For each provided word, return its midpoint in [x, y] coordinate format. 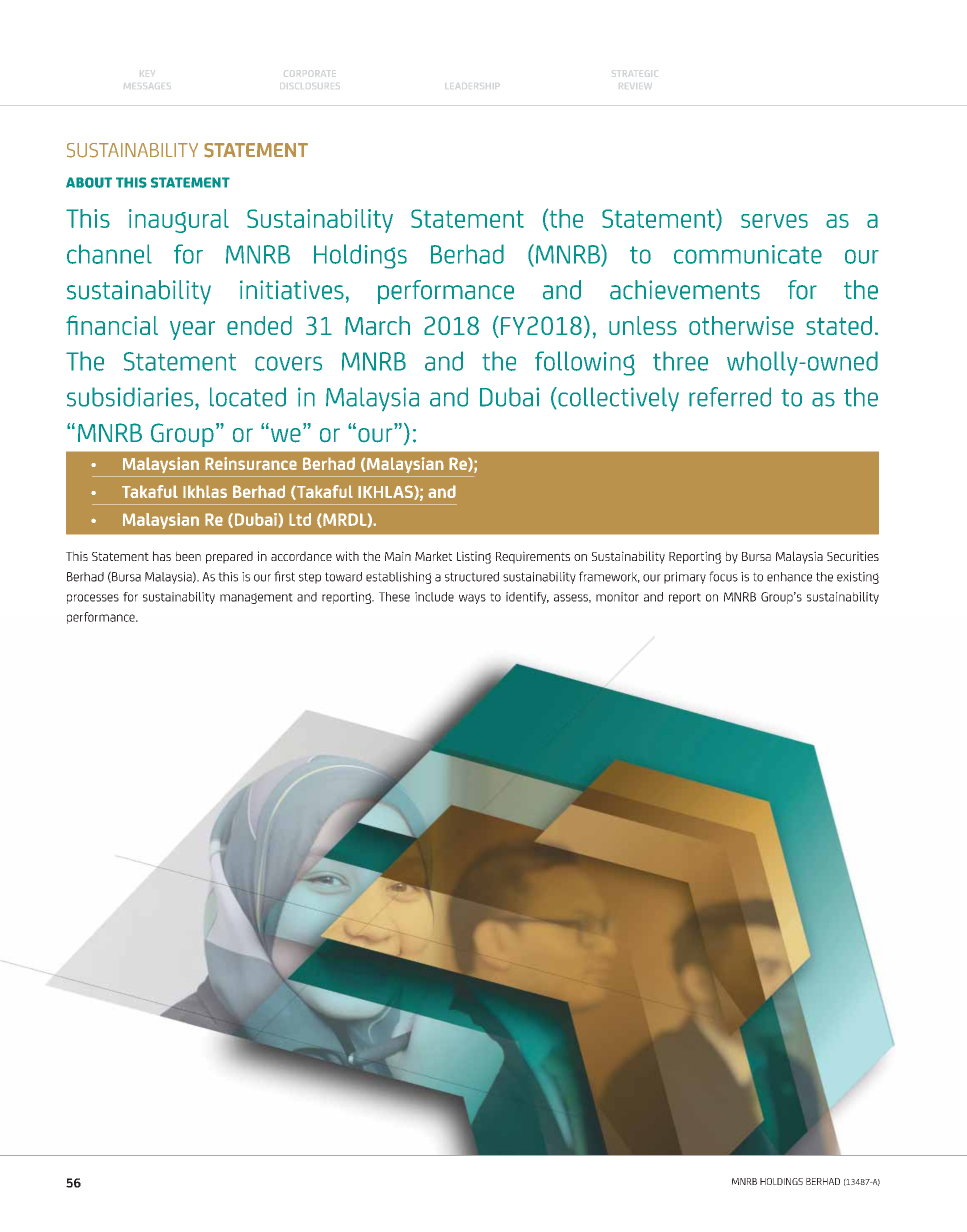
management [256, 598]
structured [472, 577]
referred [730, 397]
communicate [748, 254]
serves [774, 221]
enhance [789, 577]
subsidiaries [130, 397]
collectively [617, 399]
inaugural [179, 221]
